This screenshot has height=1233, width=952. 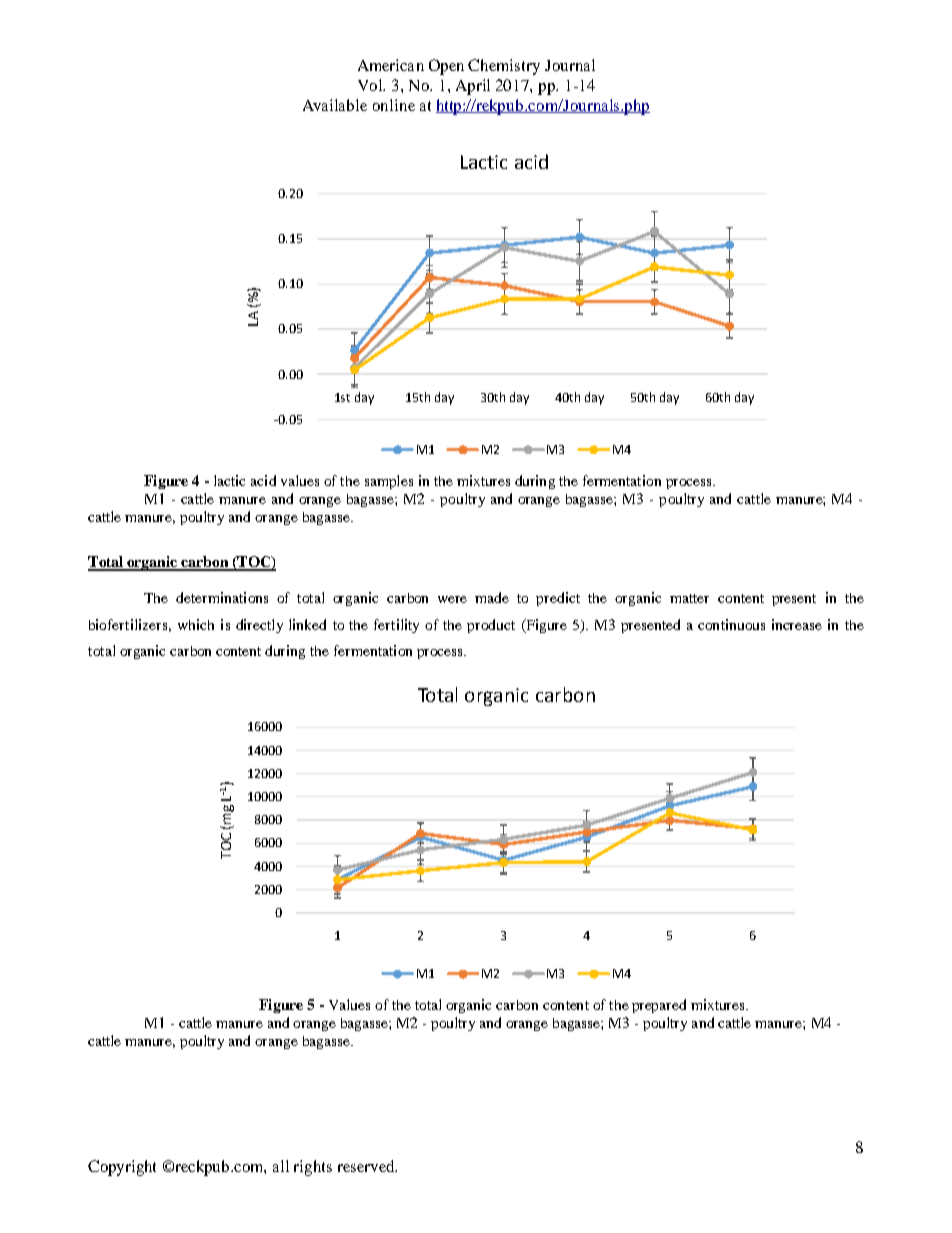 I want to click on prepared, so click(x=659, y=1006).
